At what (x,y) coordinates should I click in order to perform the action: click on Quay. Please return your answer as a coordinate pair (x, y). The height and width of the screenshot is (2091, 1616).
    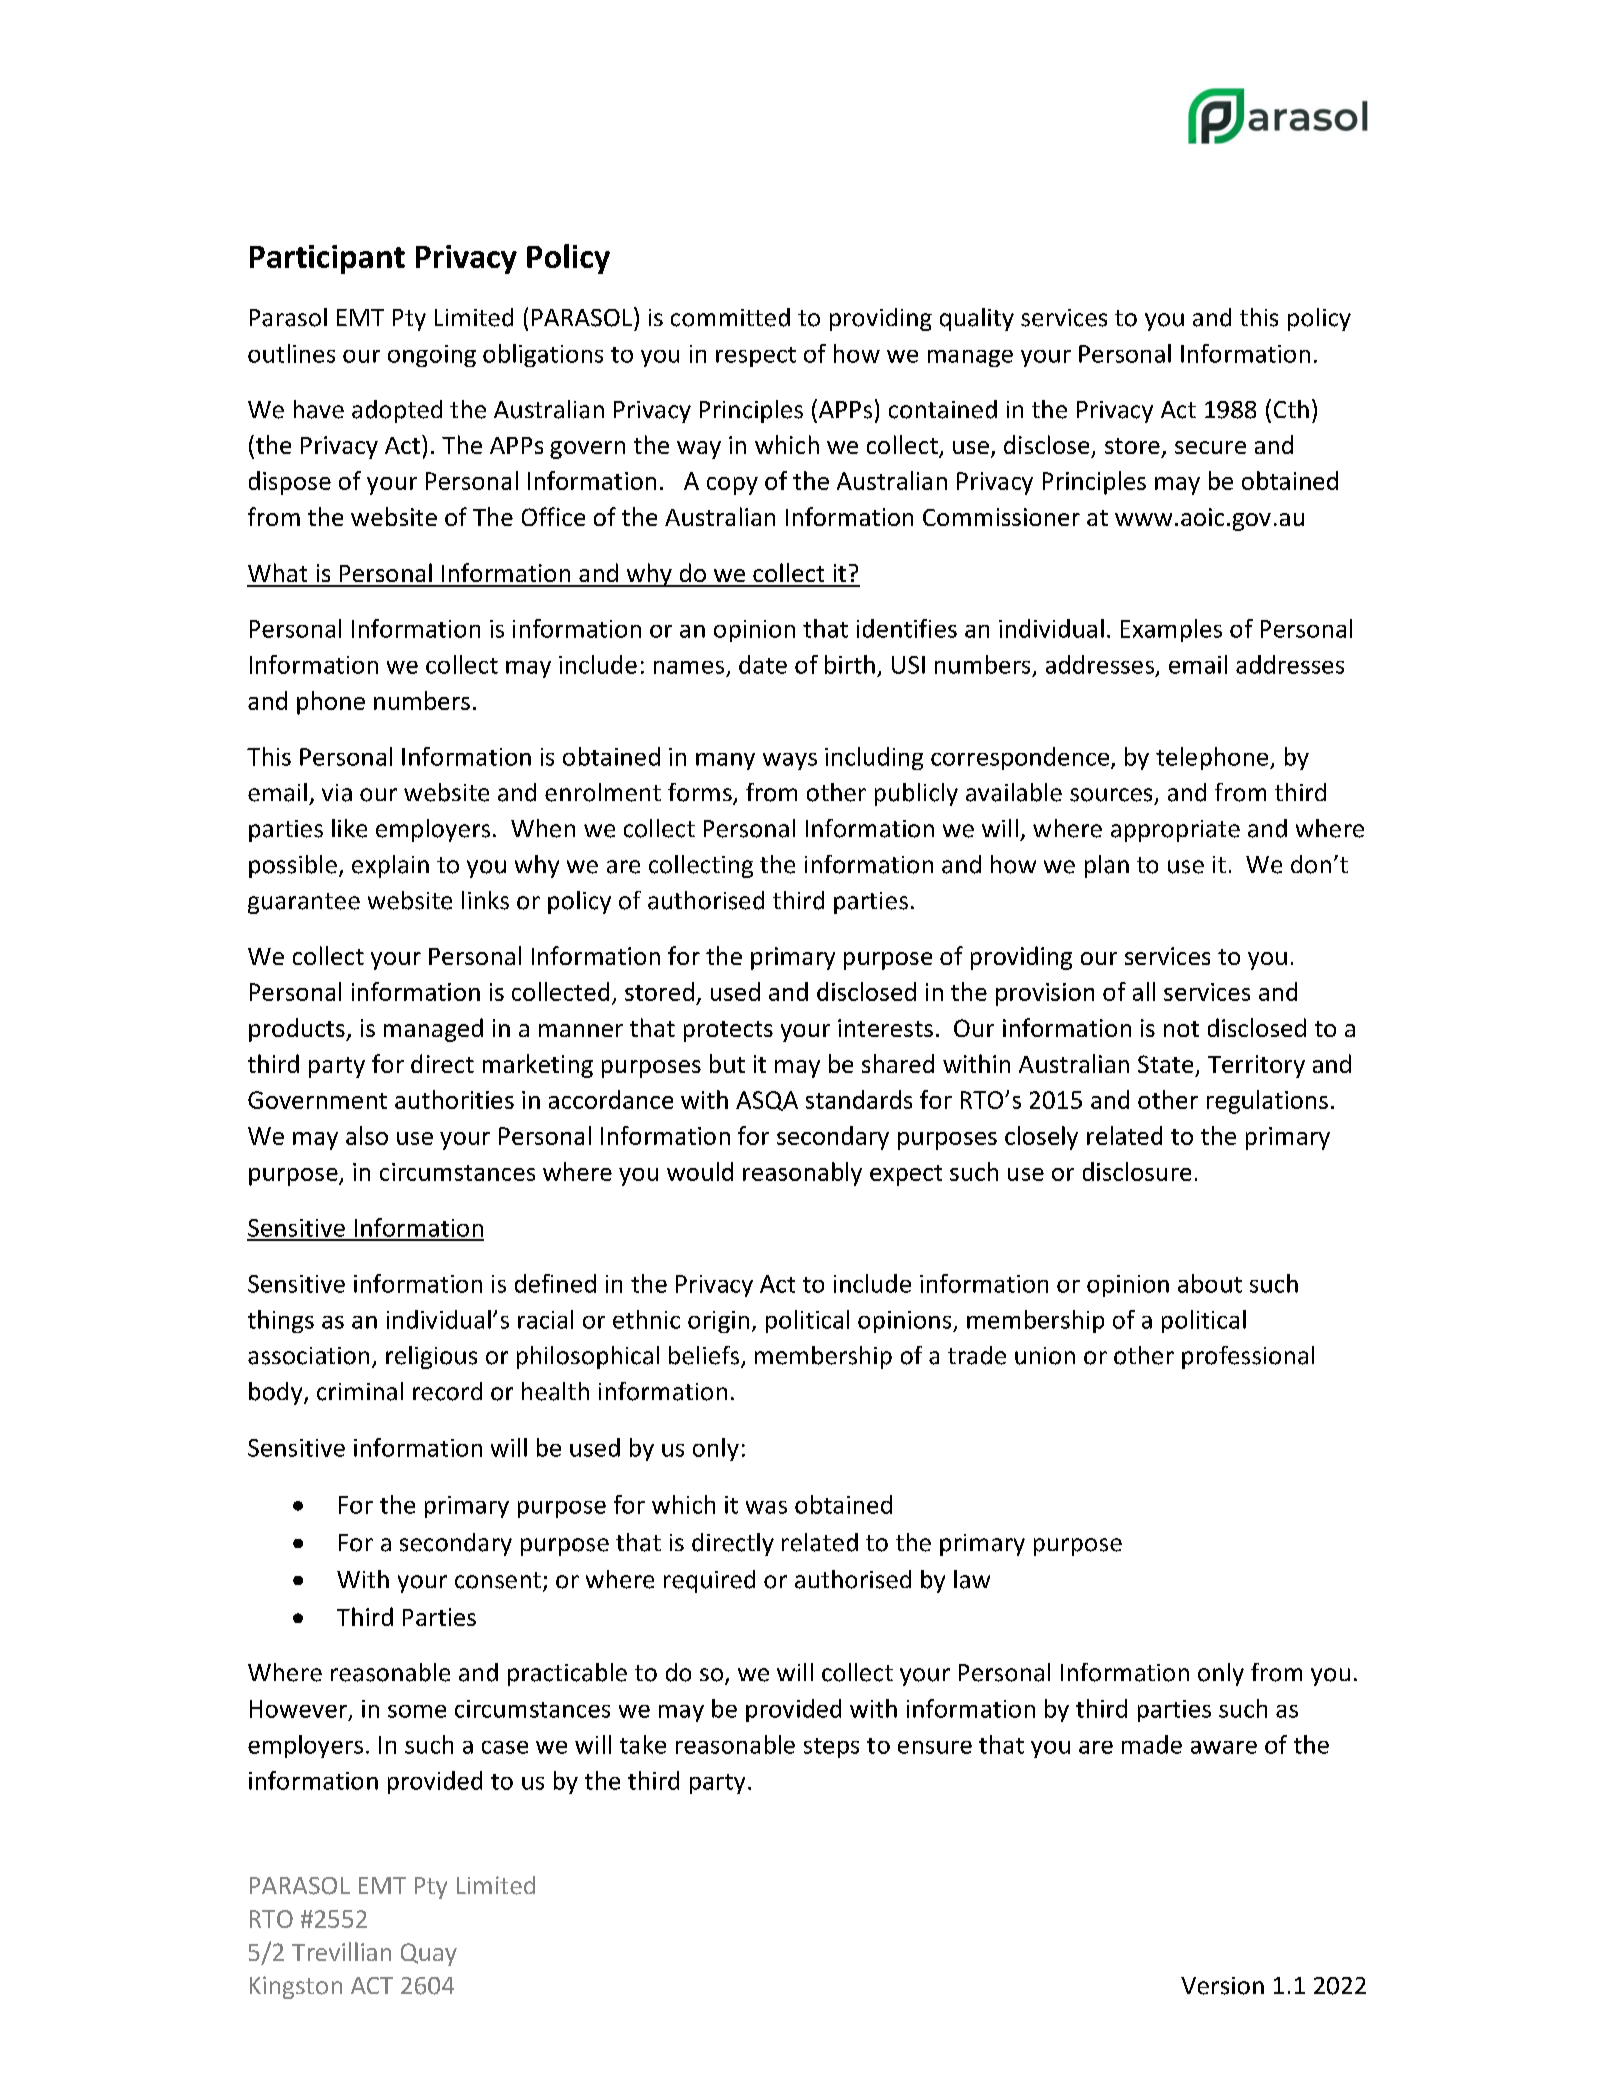
    Looking at the image, I should click on (429, 1954).
